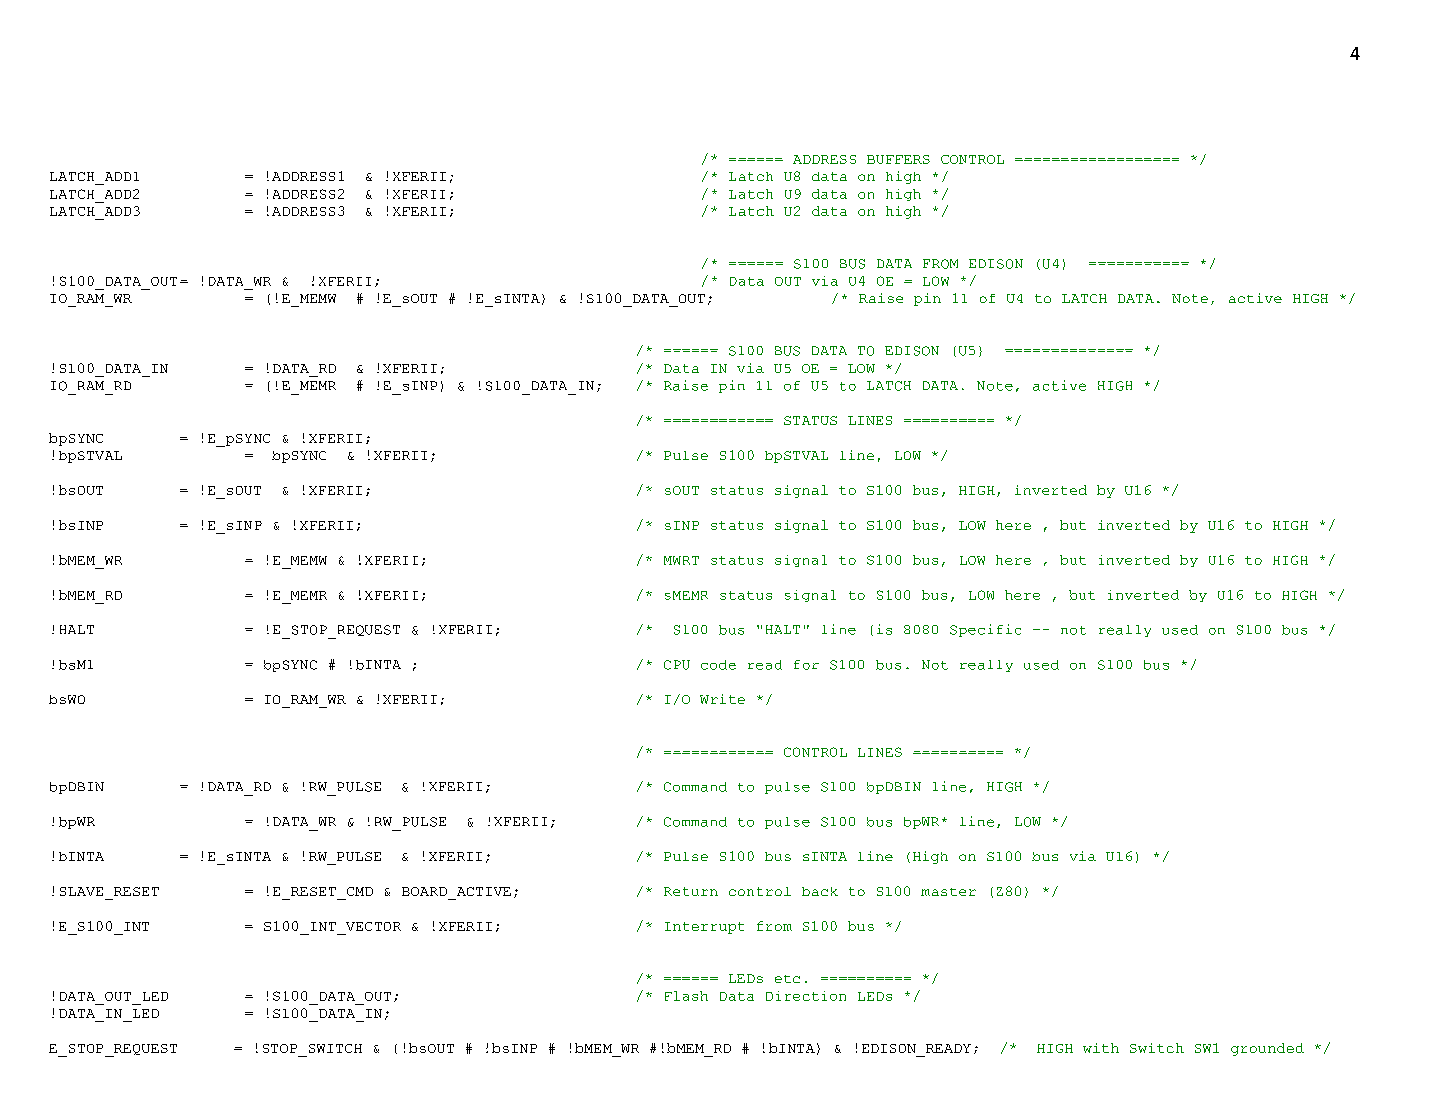 Image resolution: width=1433 pixels, height=1108 pixels. Describe the element at coordinates (898, 159) in the screenshot. I see `BUFFERS` at that location.
